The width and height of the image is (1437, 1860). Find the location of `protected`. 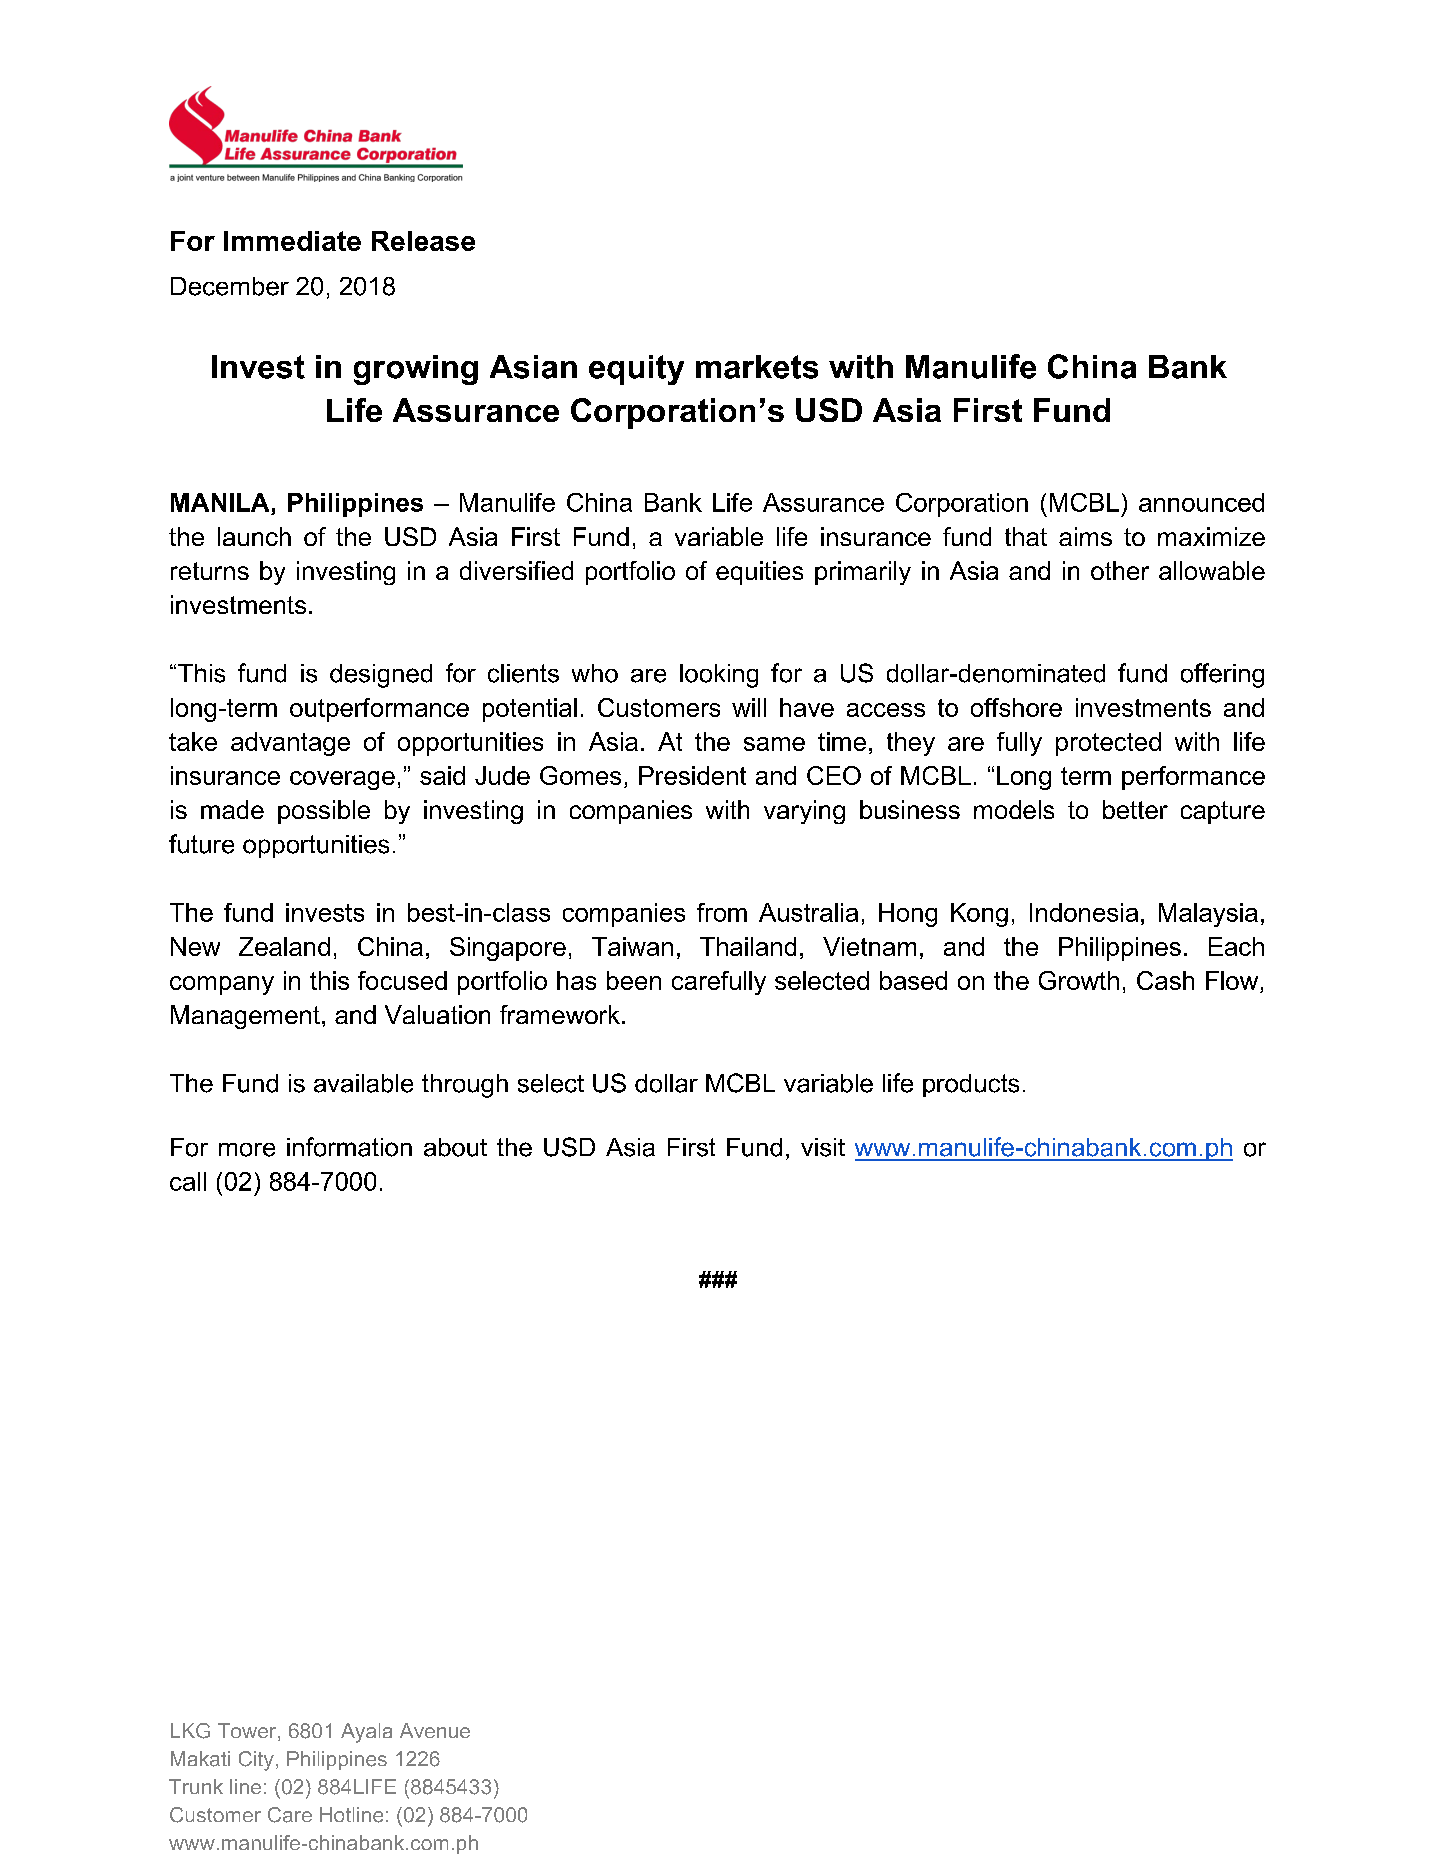

protected is located at coordinates (1108, 744).
